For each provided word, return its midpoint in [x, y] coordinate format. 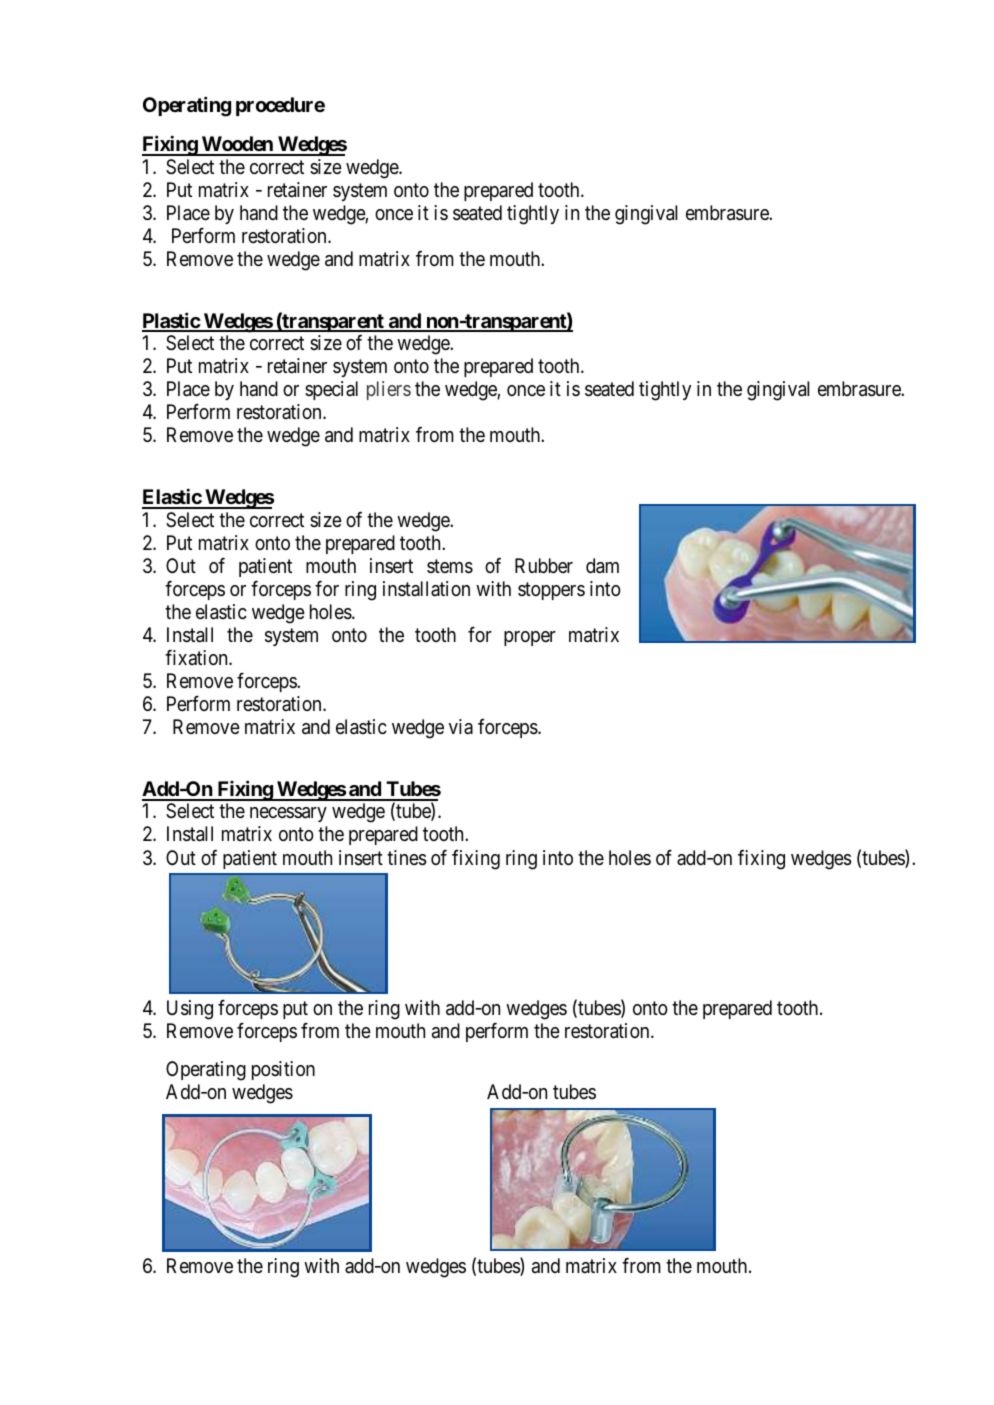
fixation [197, 657]
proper [530, 638]
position [283, 1070]
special [331, 390]
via [461, 726]
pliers [389, 390]
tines [407, 858]
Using [190, 1010]
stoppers [551, 591]
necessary [288, 814]
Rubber [544, 565]
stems [450, 566]
